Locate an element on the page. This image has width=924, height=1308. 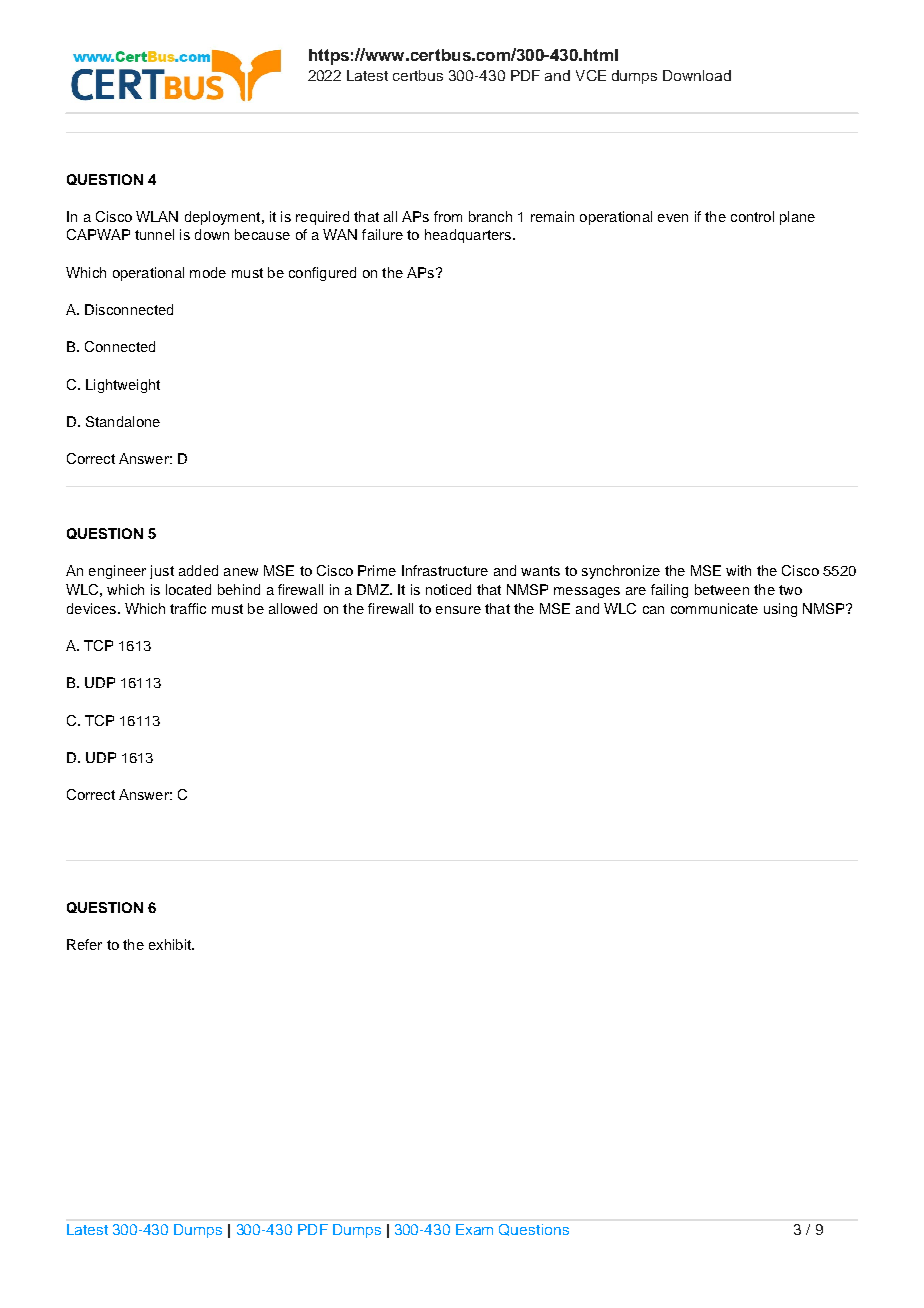
exhibit is located at coordinates (171, 944).
